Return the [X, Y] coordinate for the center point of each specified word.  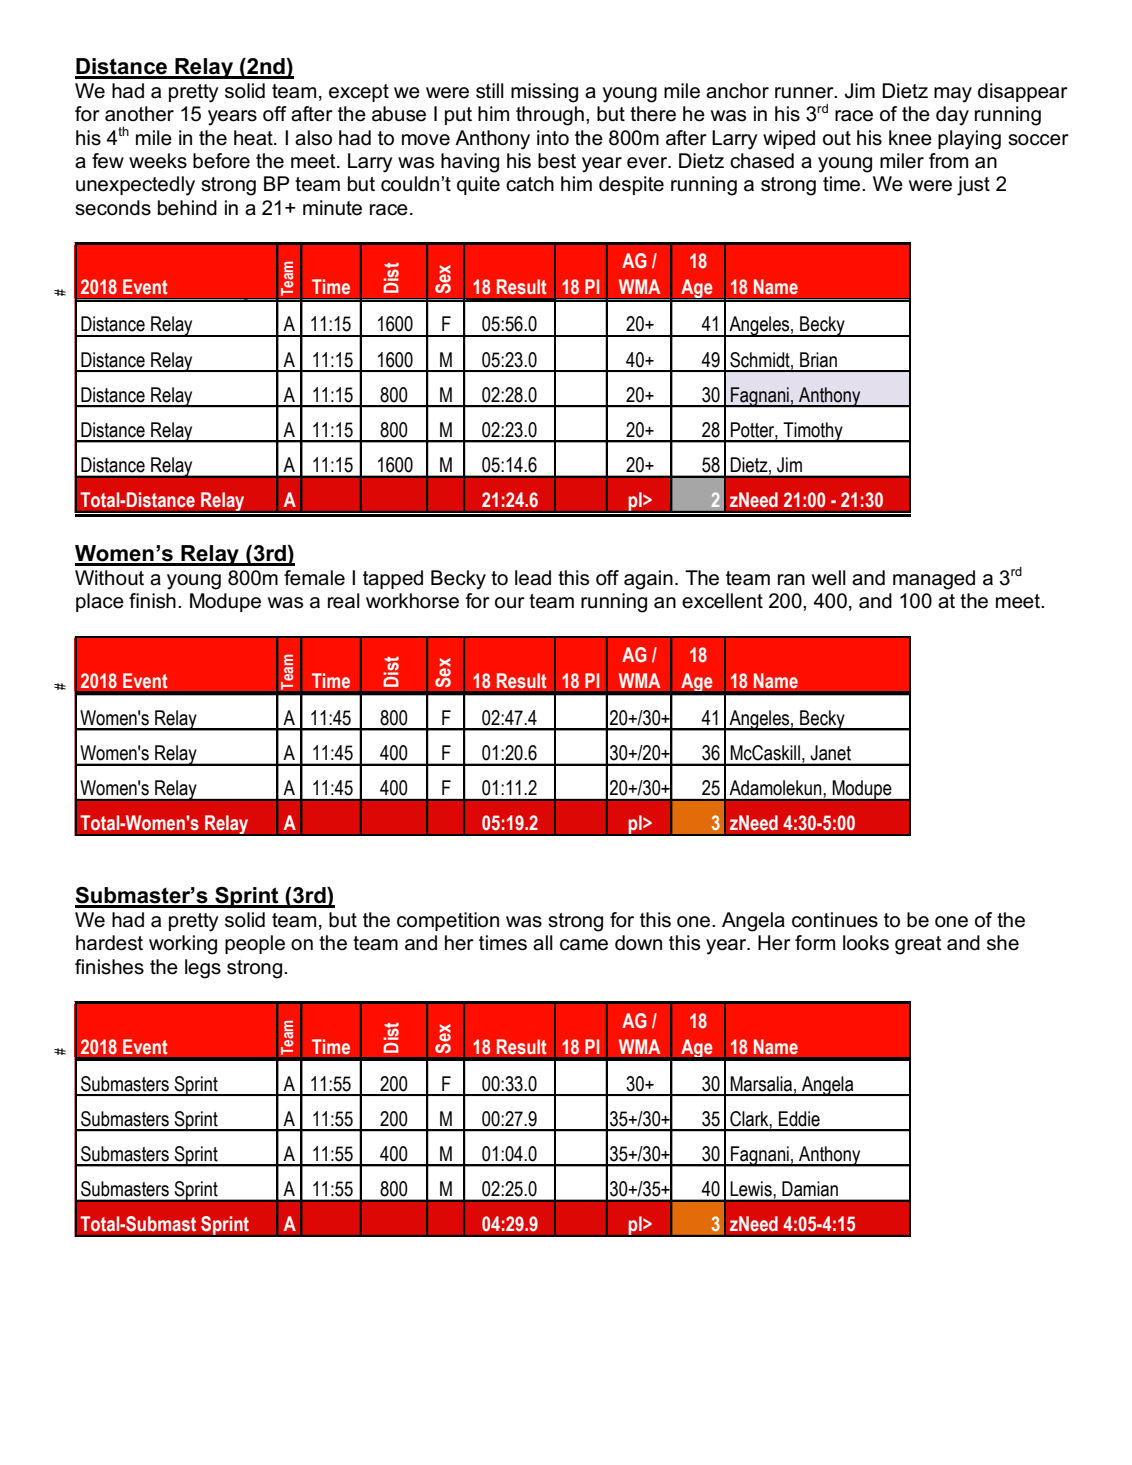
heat [254, 138]
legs [203, 969]
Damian [810, 1188]
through [550, 116]
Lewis [751, 1188]
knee [910, 138]
